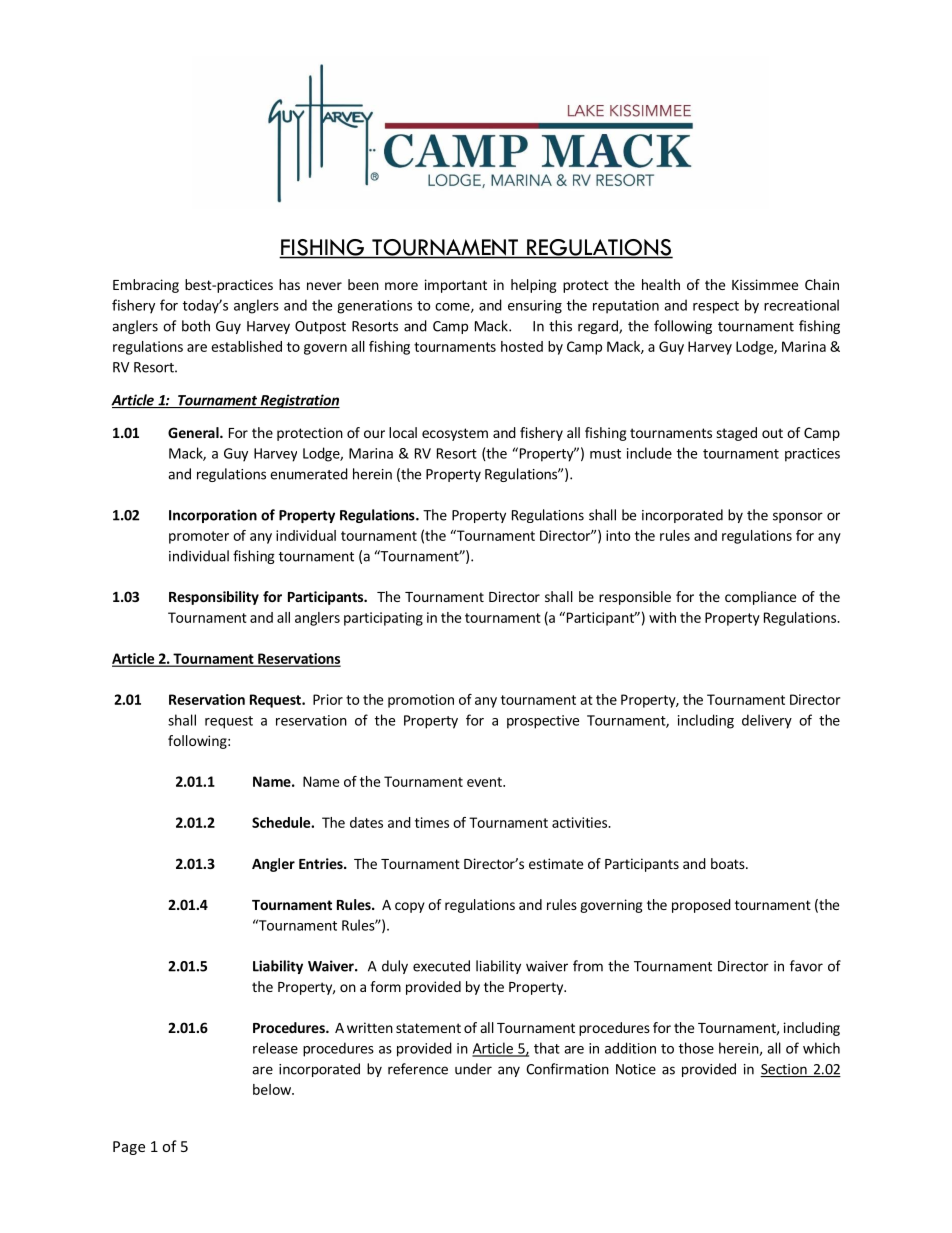 The width and height of the screenshot is (952, 1233). I want to click on delivery, so click(767, 721).
